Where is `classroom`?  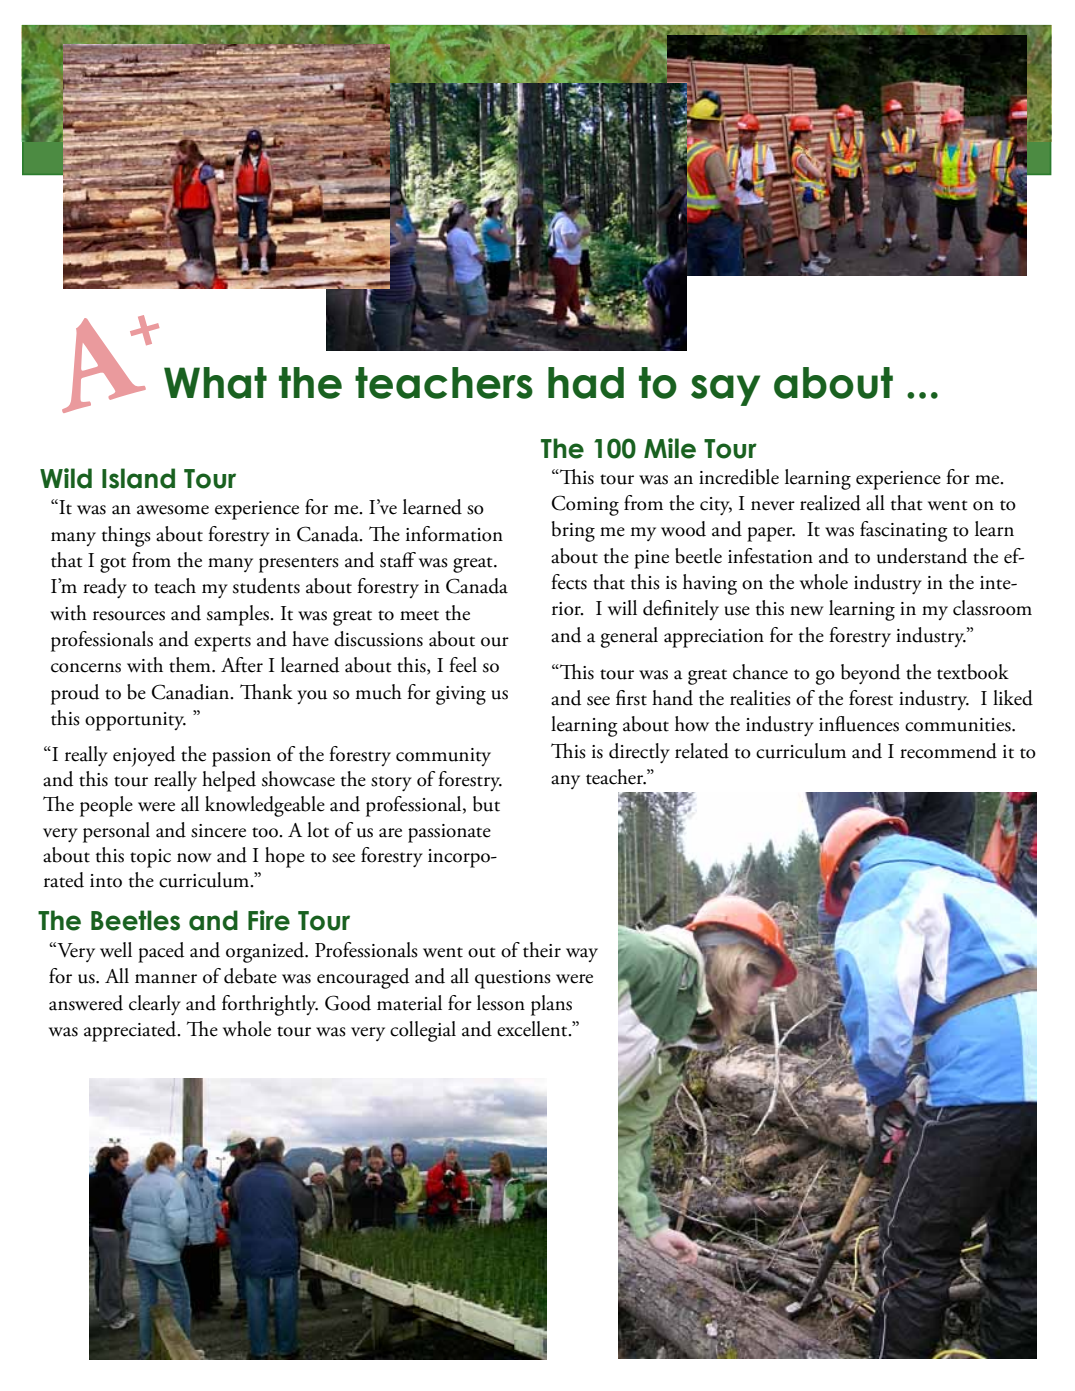 classroom is located at coordinates (992, 608).
